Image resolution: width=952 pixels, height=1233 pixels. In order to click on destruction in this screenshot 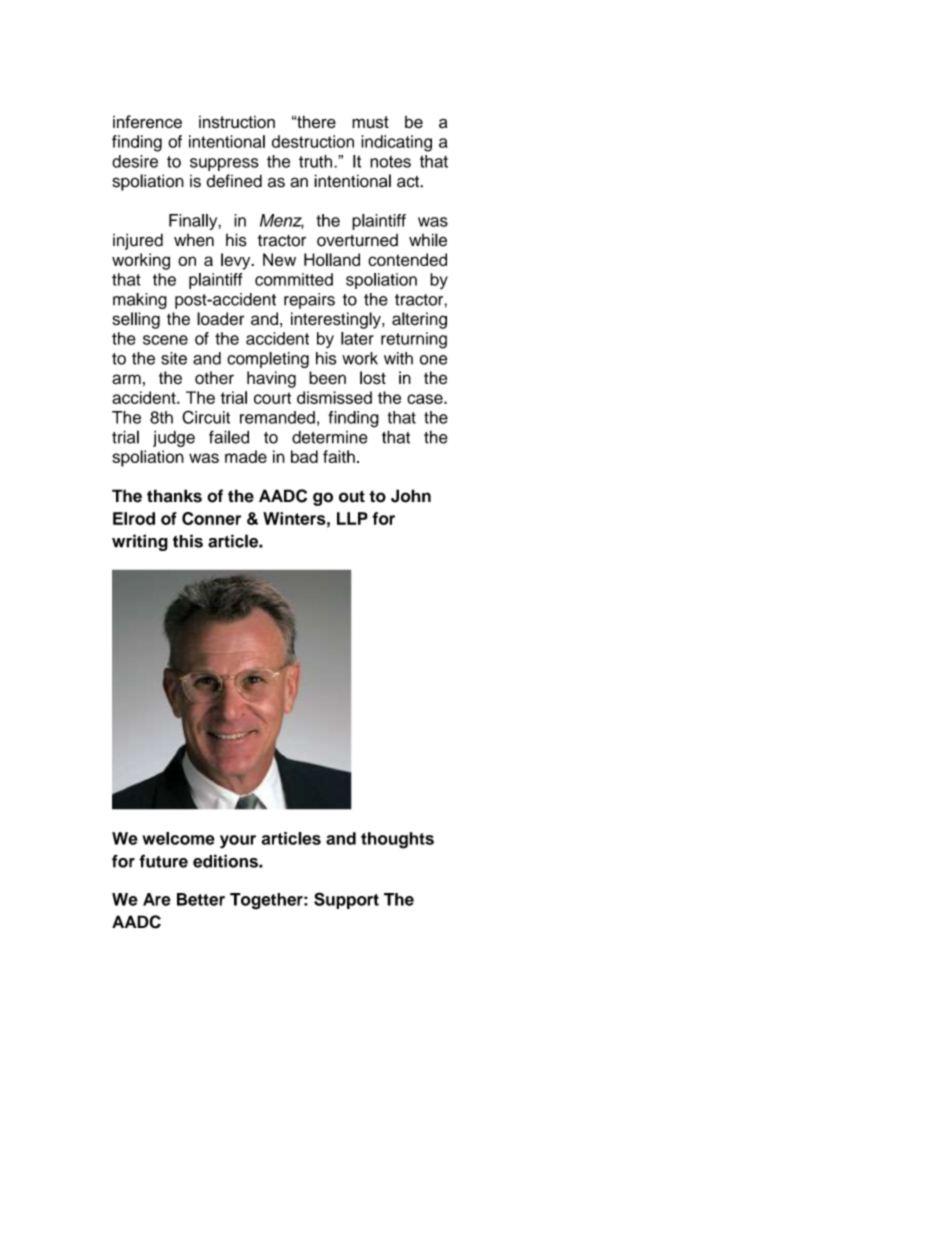, I will do `click(313, 141)`.
